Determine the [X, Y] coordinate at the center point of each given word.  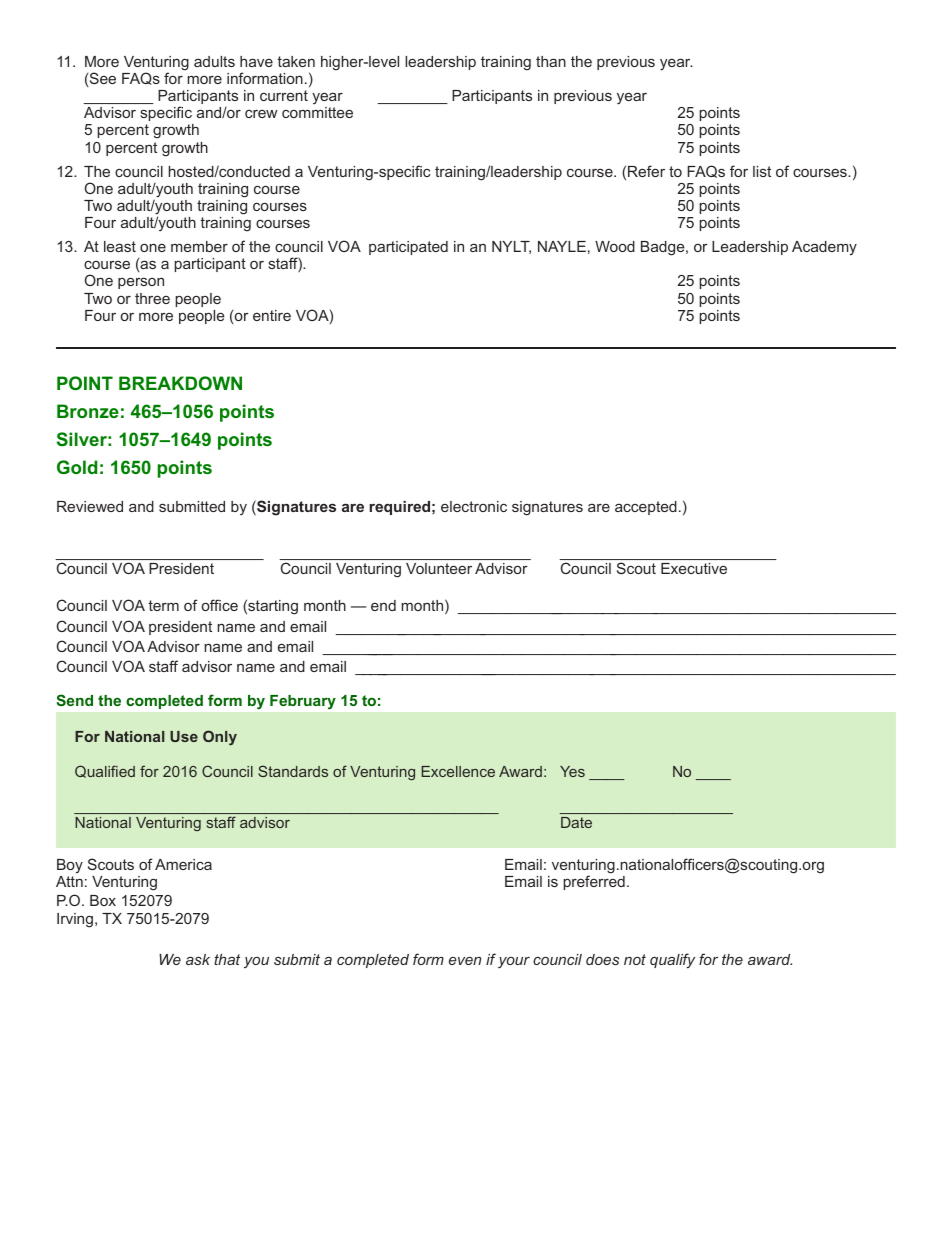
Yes [572, 771]
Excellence [458, 771]
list [762, 171]
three [152, 298]
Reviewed [90, 506]
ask [198, 959]
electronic [474, 506]
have [256, 61]
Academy [824, 248]
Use [184, 736]
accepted [646, 508]
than [551, 61]
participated [408, 248]
